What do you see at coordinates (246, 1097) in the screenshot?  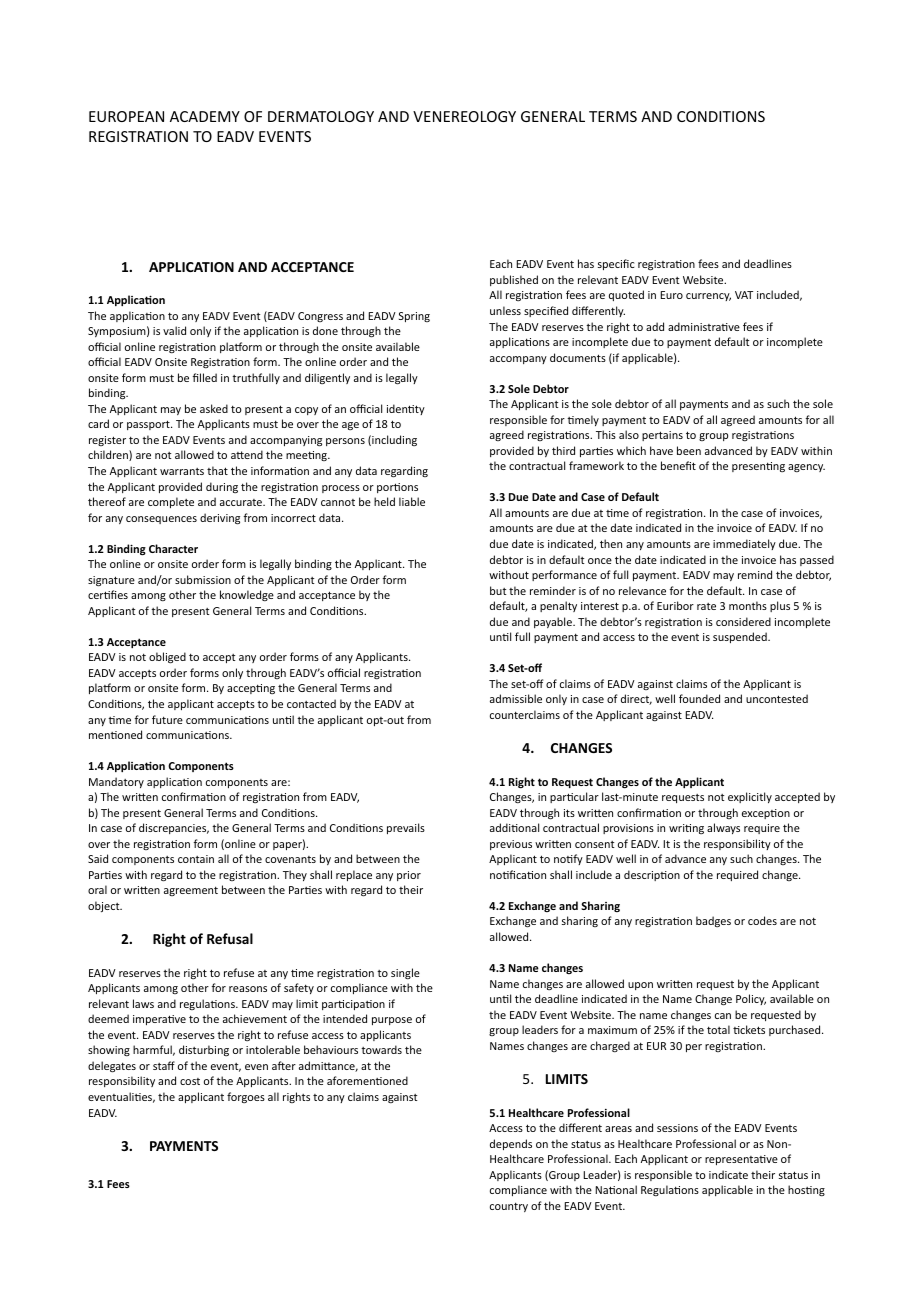 I see `forgoes` at bounding box center [246, 1097].
